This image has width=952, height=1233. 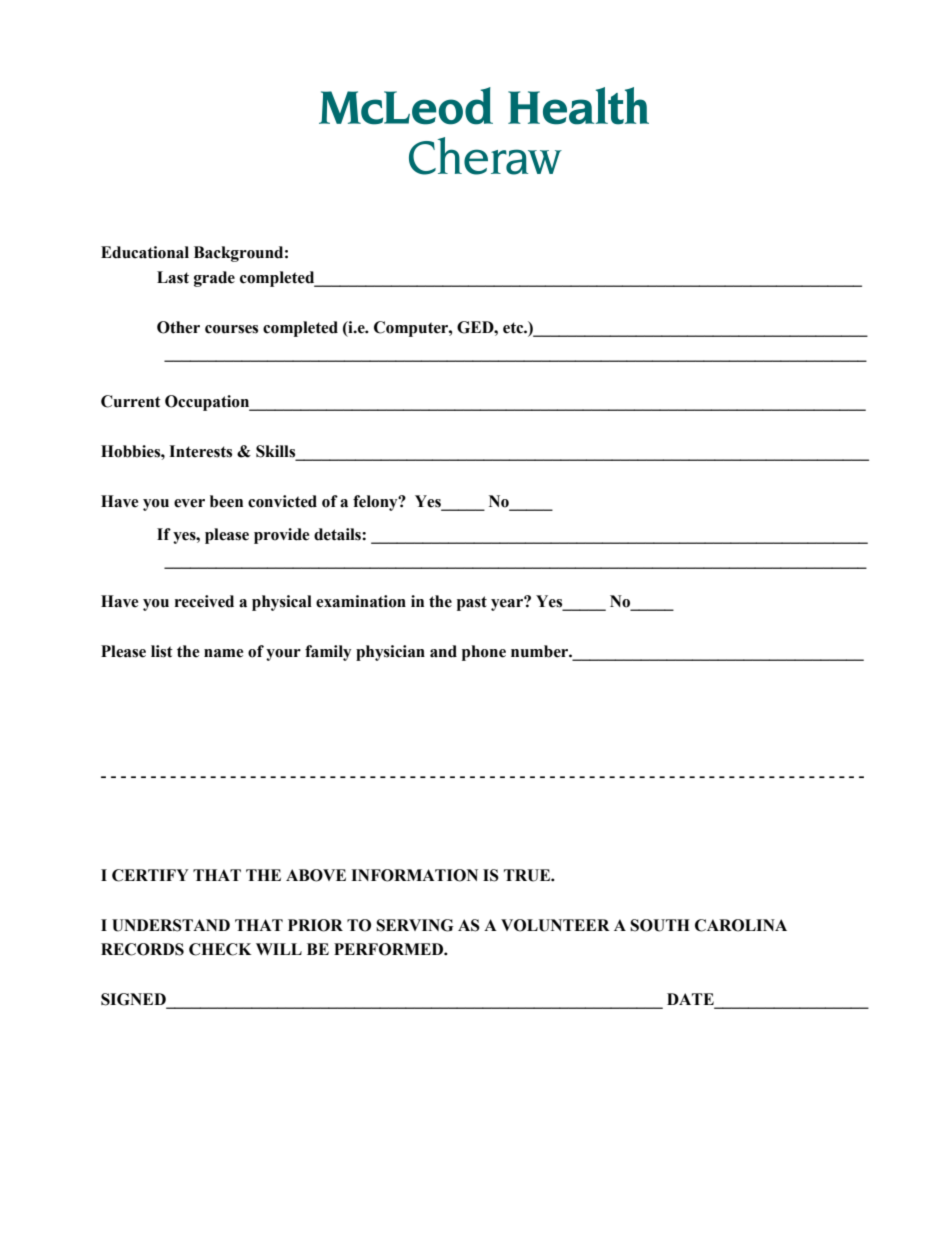 What do you see at coordinates (173, 277) in the image?
I see `Last` at bounding box center [173, 277].
